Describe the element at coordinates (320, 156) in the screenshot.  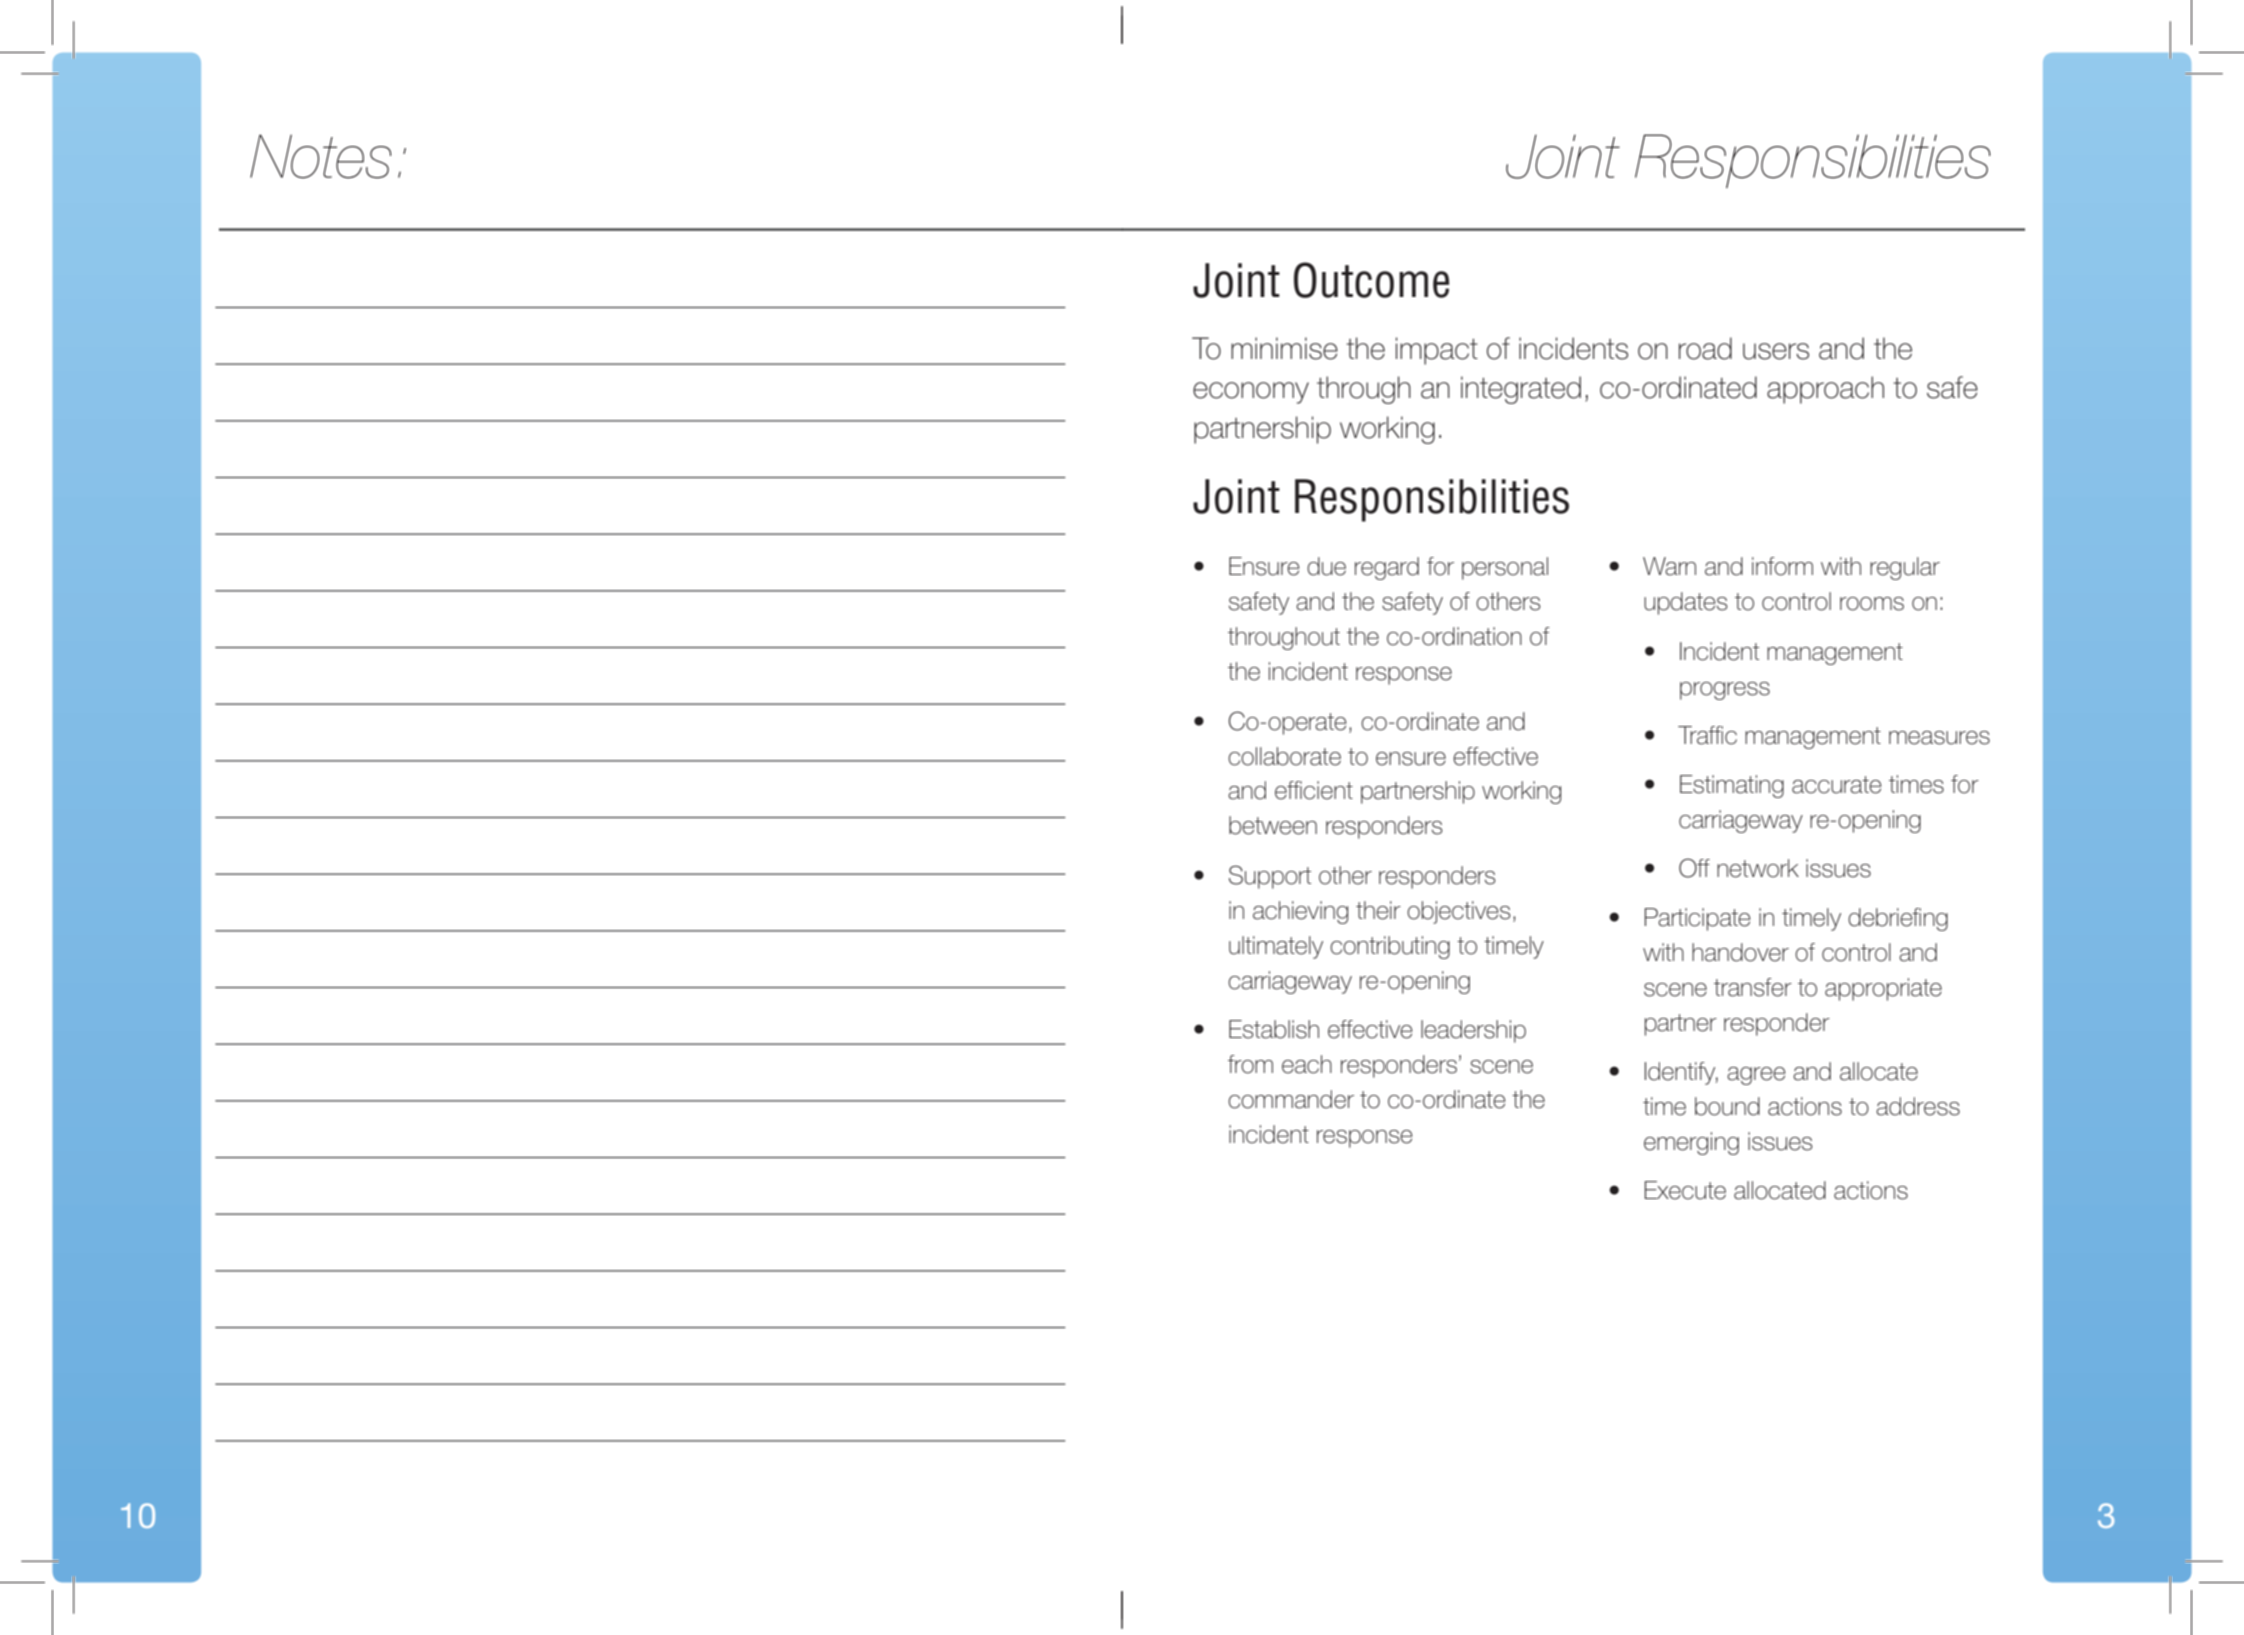
I see `Notes` at that location.
